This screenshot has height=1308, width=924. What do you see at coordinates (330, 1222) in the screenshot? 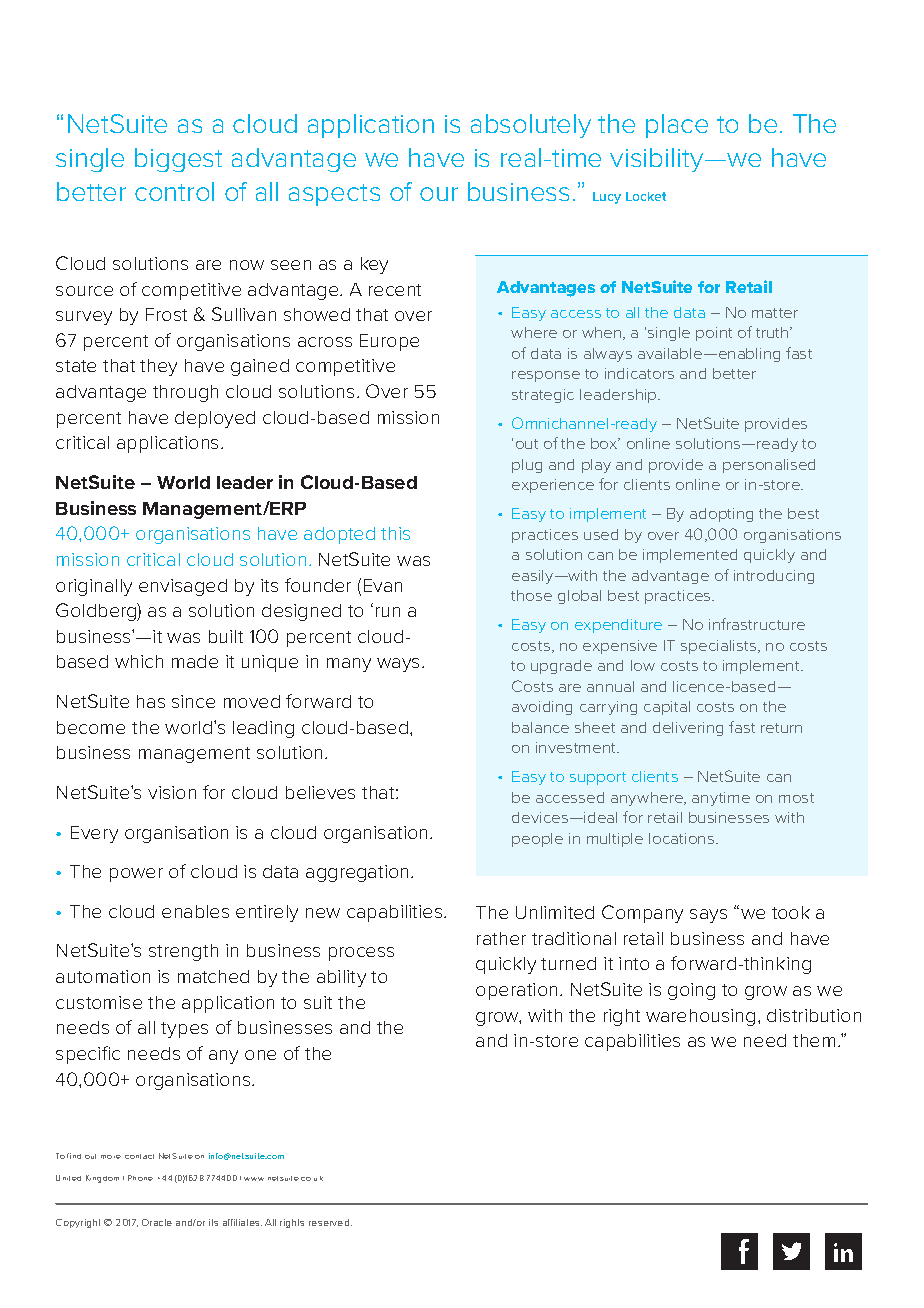
I see `reserved` at bounding box center [330, 1222].
